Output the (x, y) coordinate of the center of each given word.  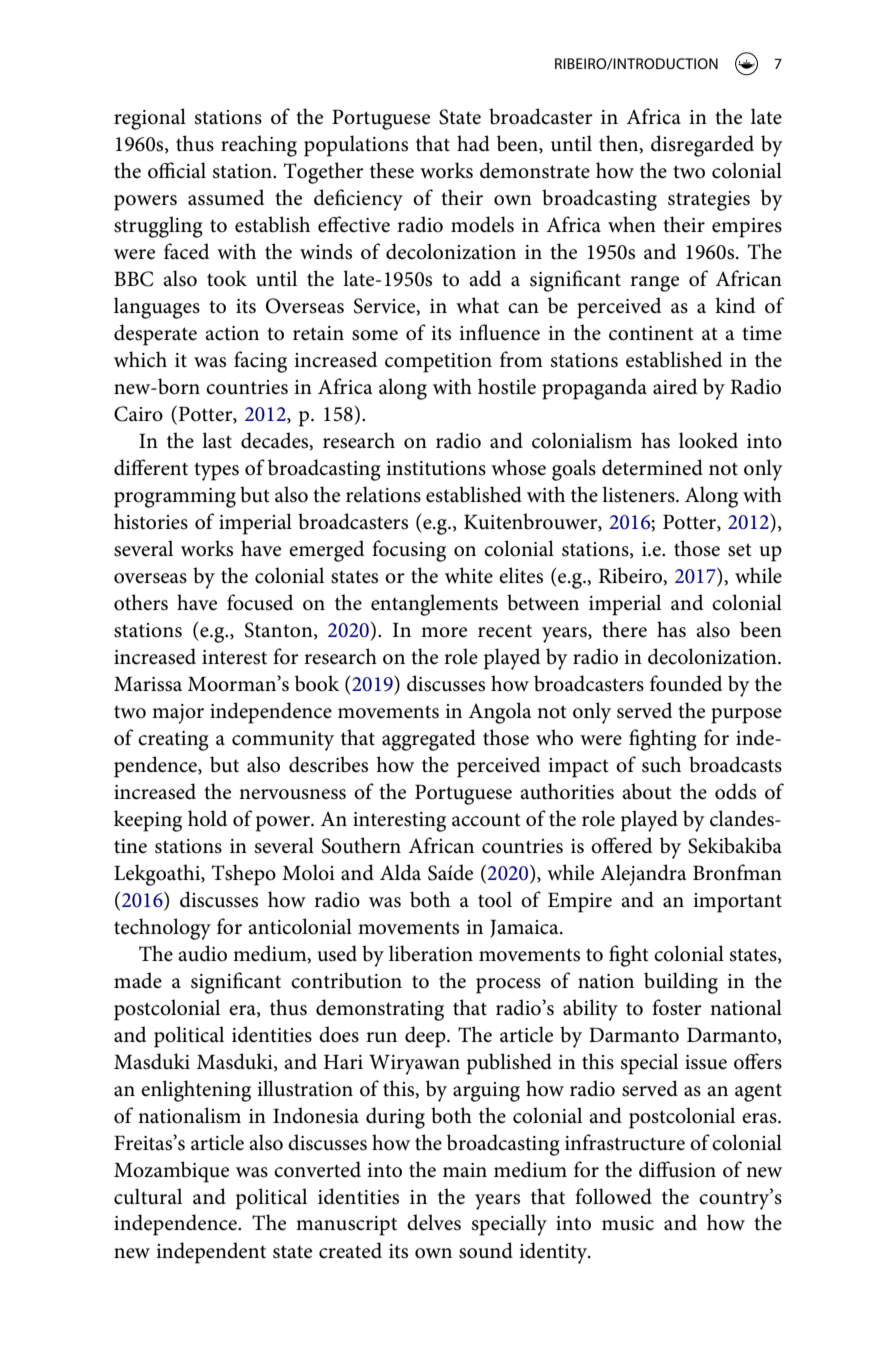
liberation (431, 953)
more (444, 632)
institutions (436, 468)
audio (202, 953)
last (217, 440)
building (681, 983)
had (473, 143)
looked (708, 440)
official (177, 170)
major (178, 714)
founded (686, 683)
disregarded (702, 146)
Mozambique (171, 1172)
